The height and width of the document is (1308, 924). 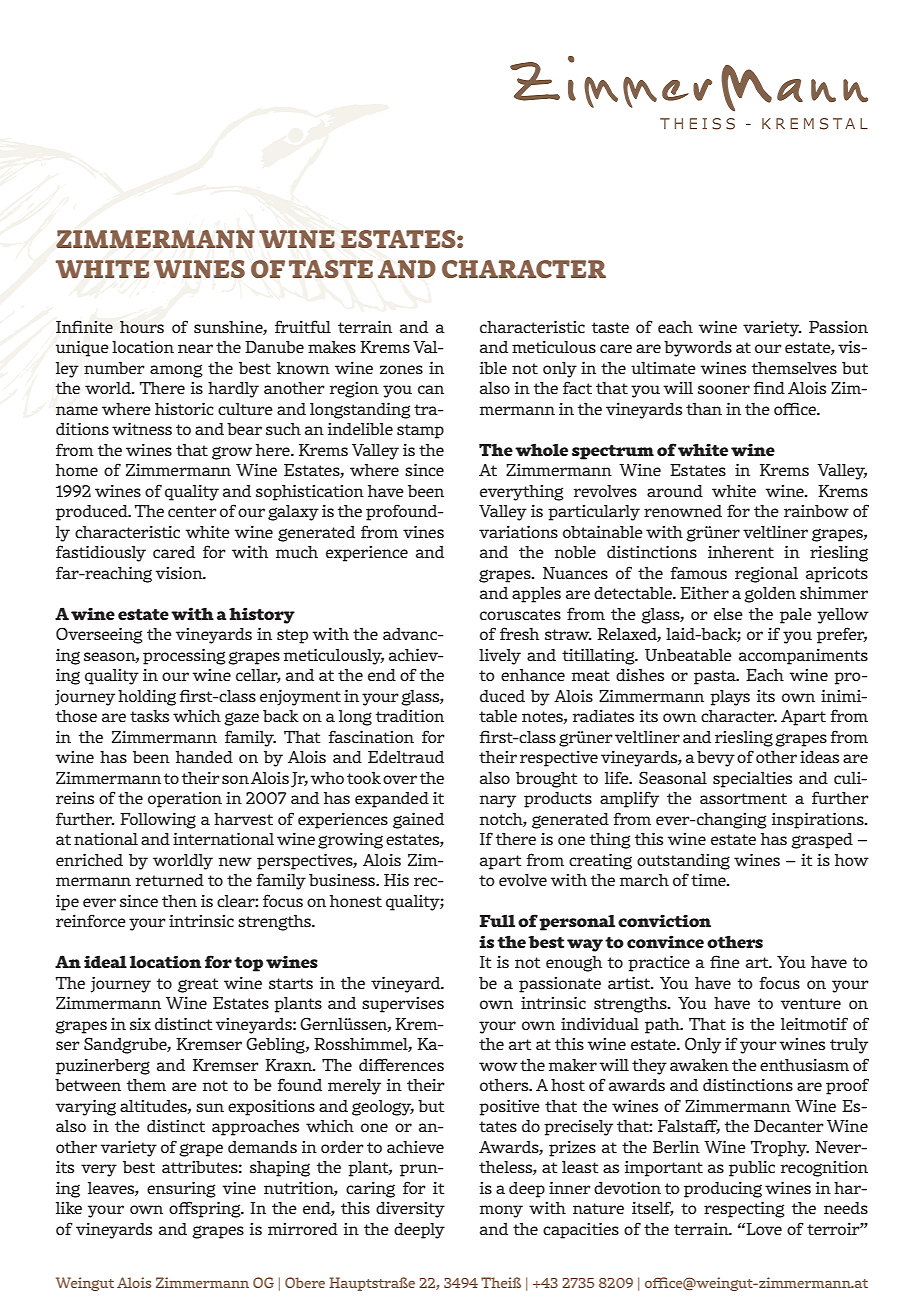 I want to click on golden, so click(x=770, y=595).
